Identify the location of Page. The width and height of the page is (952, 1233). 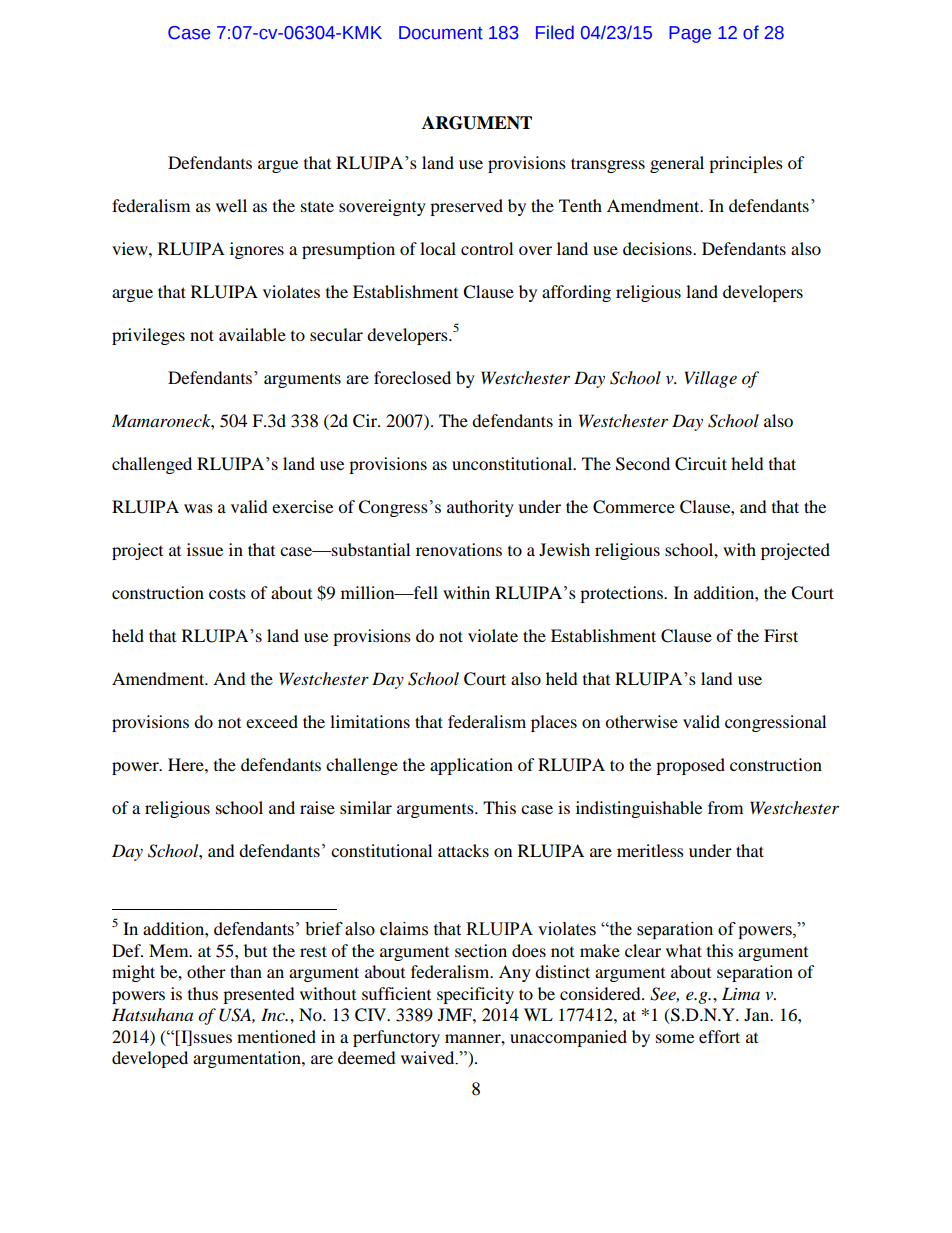
(690, 34).
